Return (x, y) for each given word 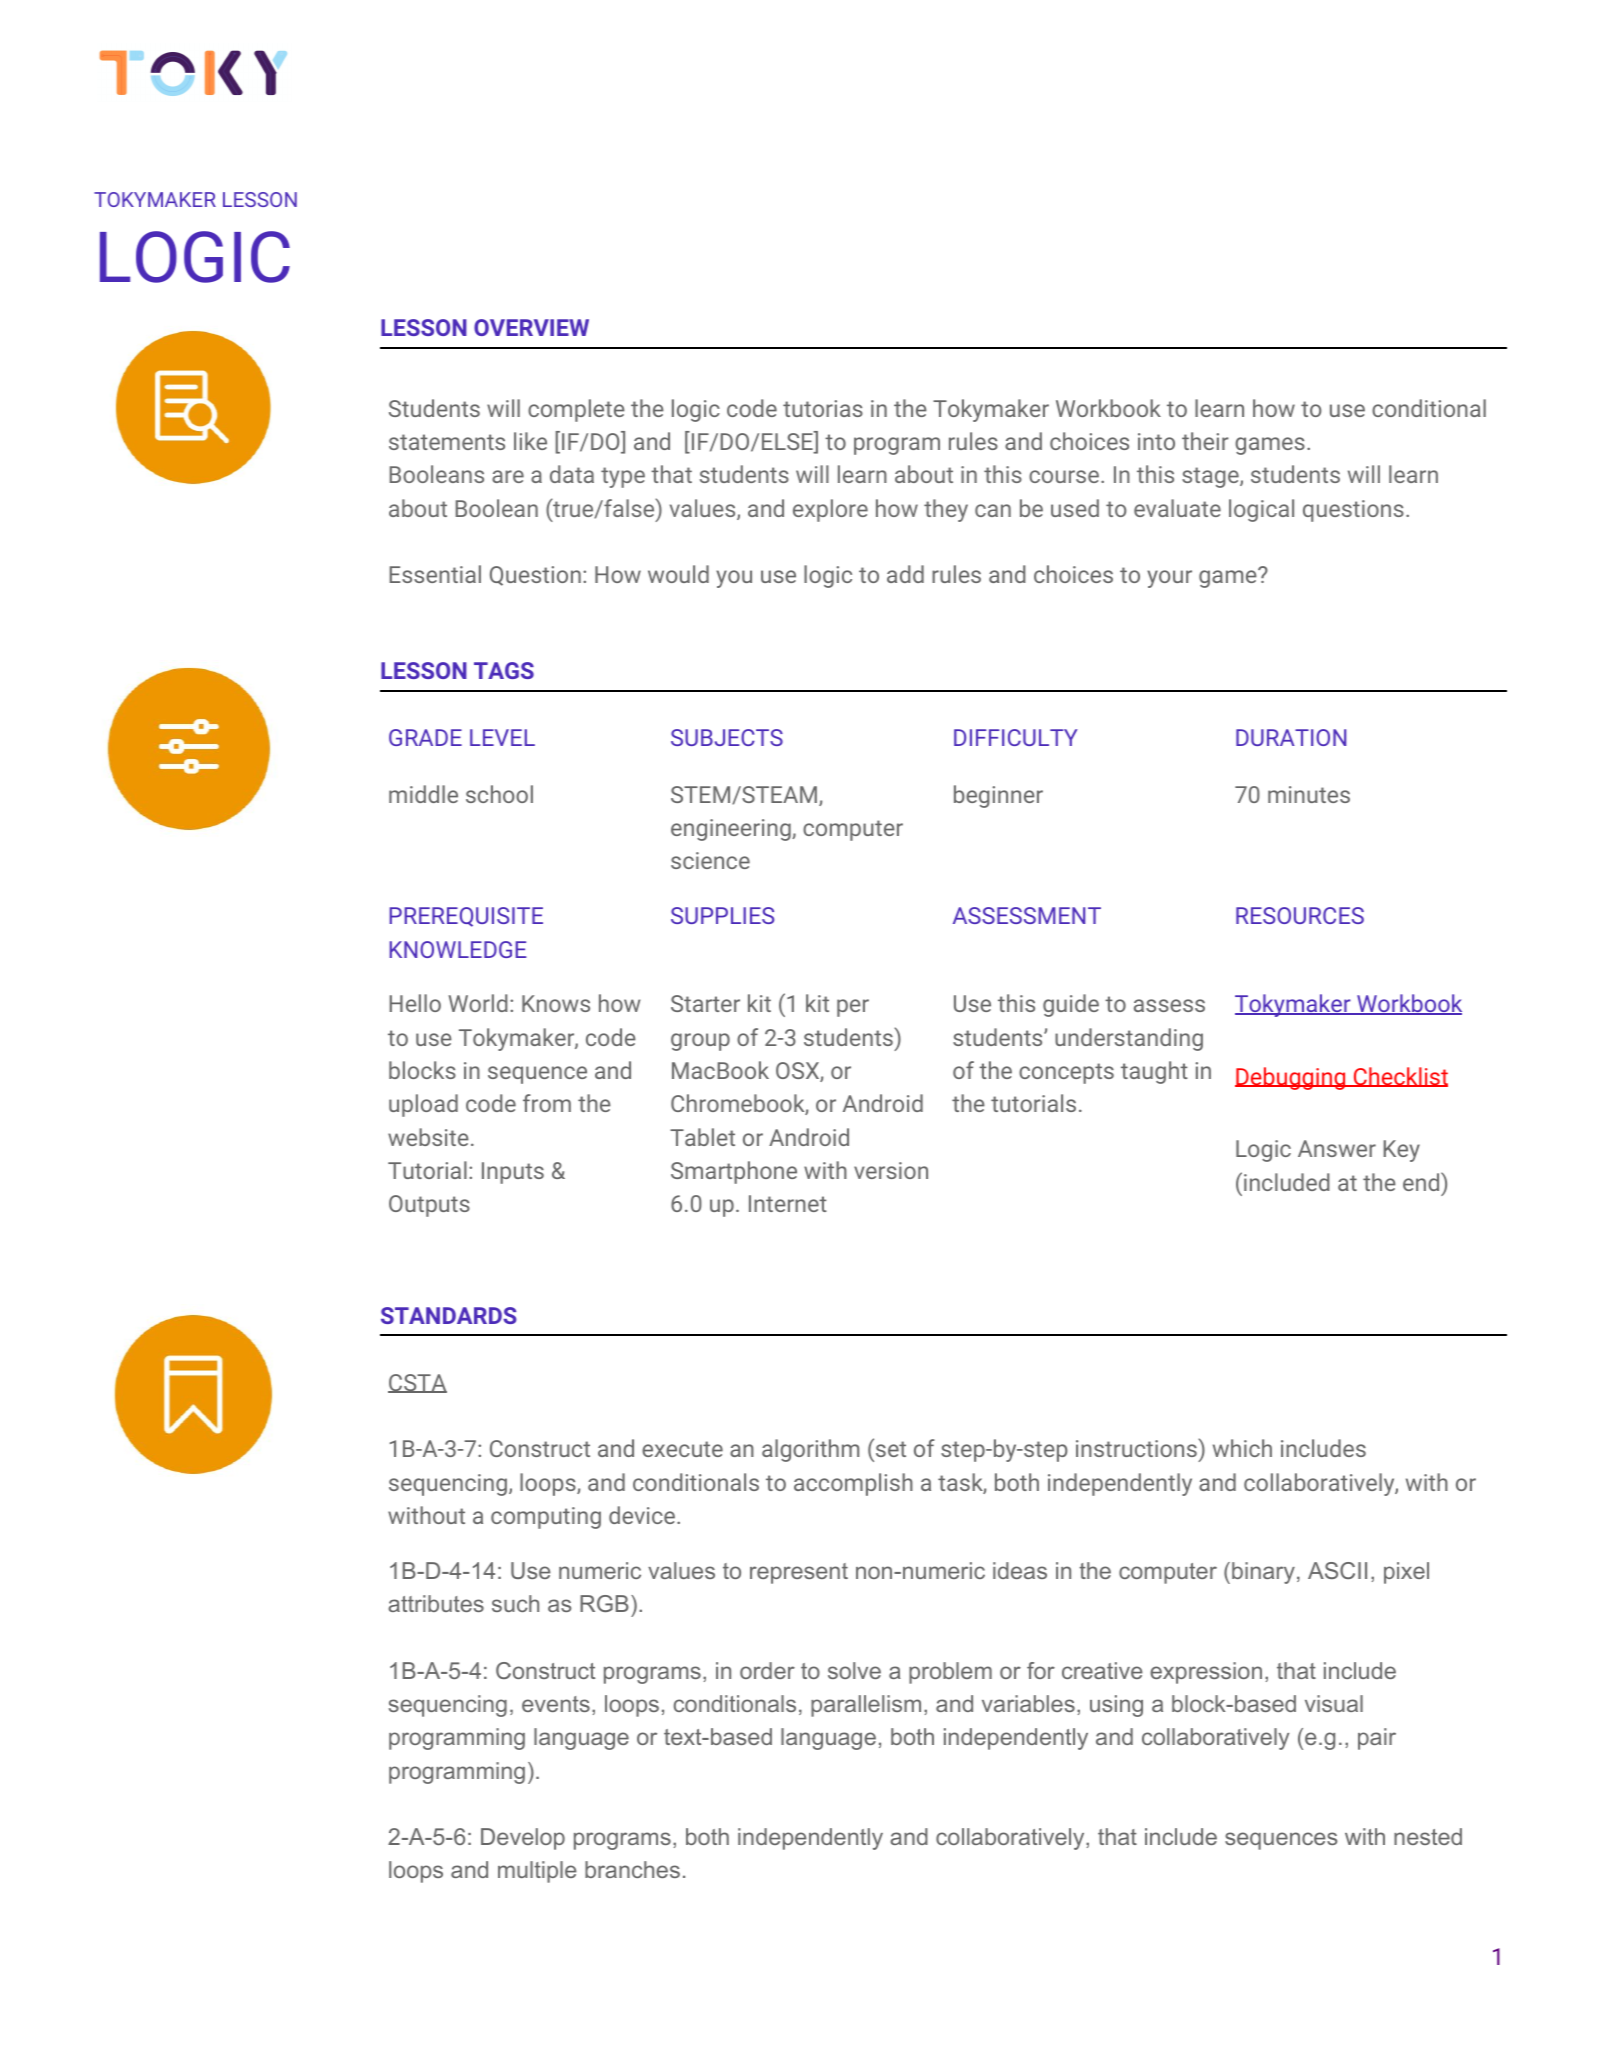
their (1205, 441)
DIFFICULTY (1016, 737)
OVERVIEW (531, 327)
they (946, 510)
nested (1428, 1836)
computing (546, 1518)
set (889, 1448)
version (891, 1170)
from (547, 1103)
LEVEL (502, 737)
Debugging (1291, 1078)
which (1242, 1448)
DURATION (1291, 737)
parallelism (866, 1706)
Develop (523, 1839)
